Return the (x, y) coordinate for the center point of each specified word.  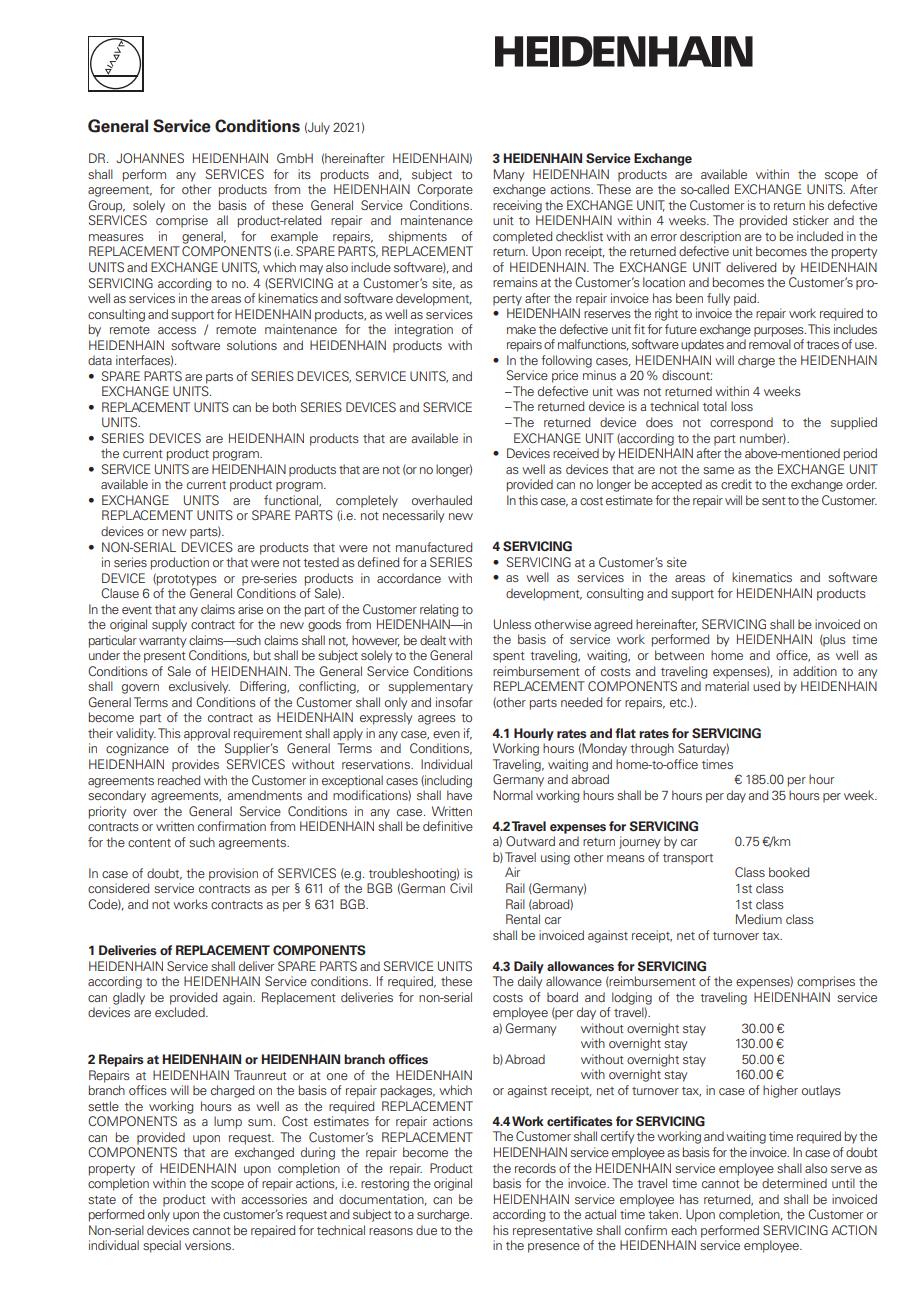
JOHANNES (150, 158)
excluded (181, 1012)
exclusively (199, 687)
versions (209, 1245)
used (766, 686)
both (284, 407)
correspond (741, 423)
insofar (454, 702)
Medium (759, 919)
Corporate (445, 190)
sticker (811, 220)
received (576, 453)
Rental (523, 919)
